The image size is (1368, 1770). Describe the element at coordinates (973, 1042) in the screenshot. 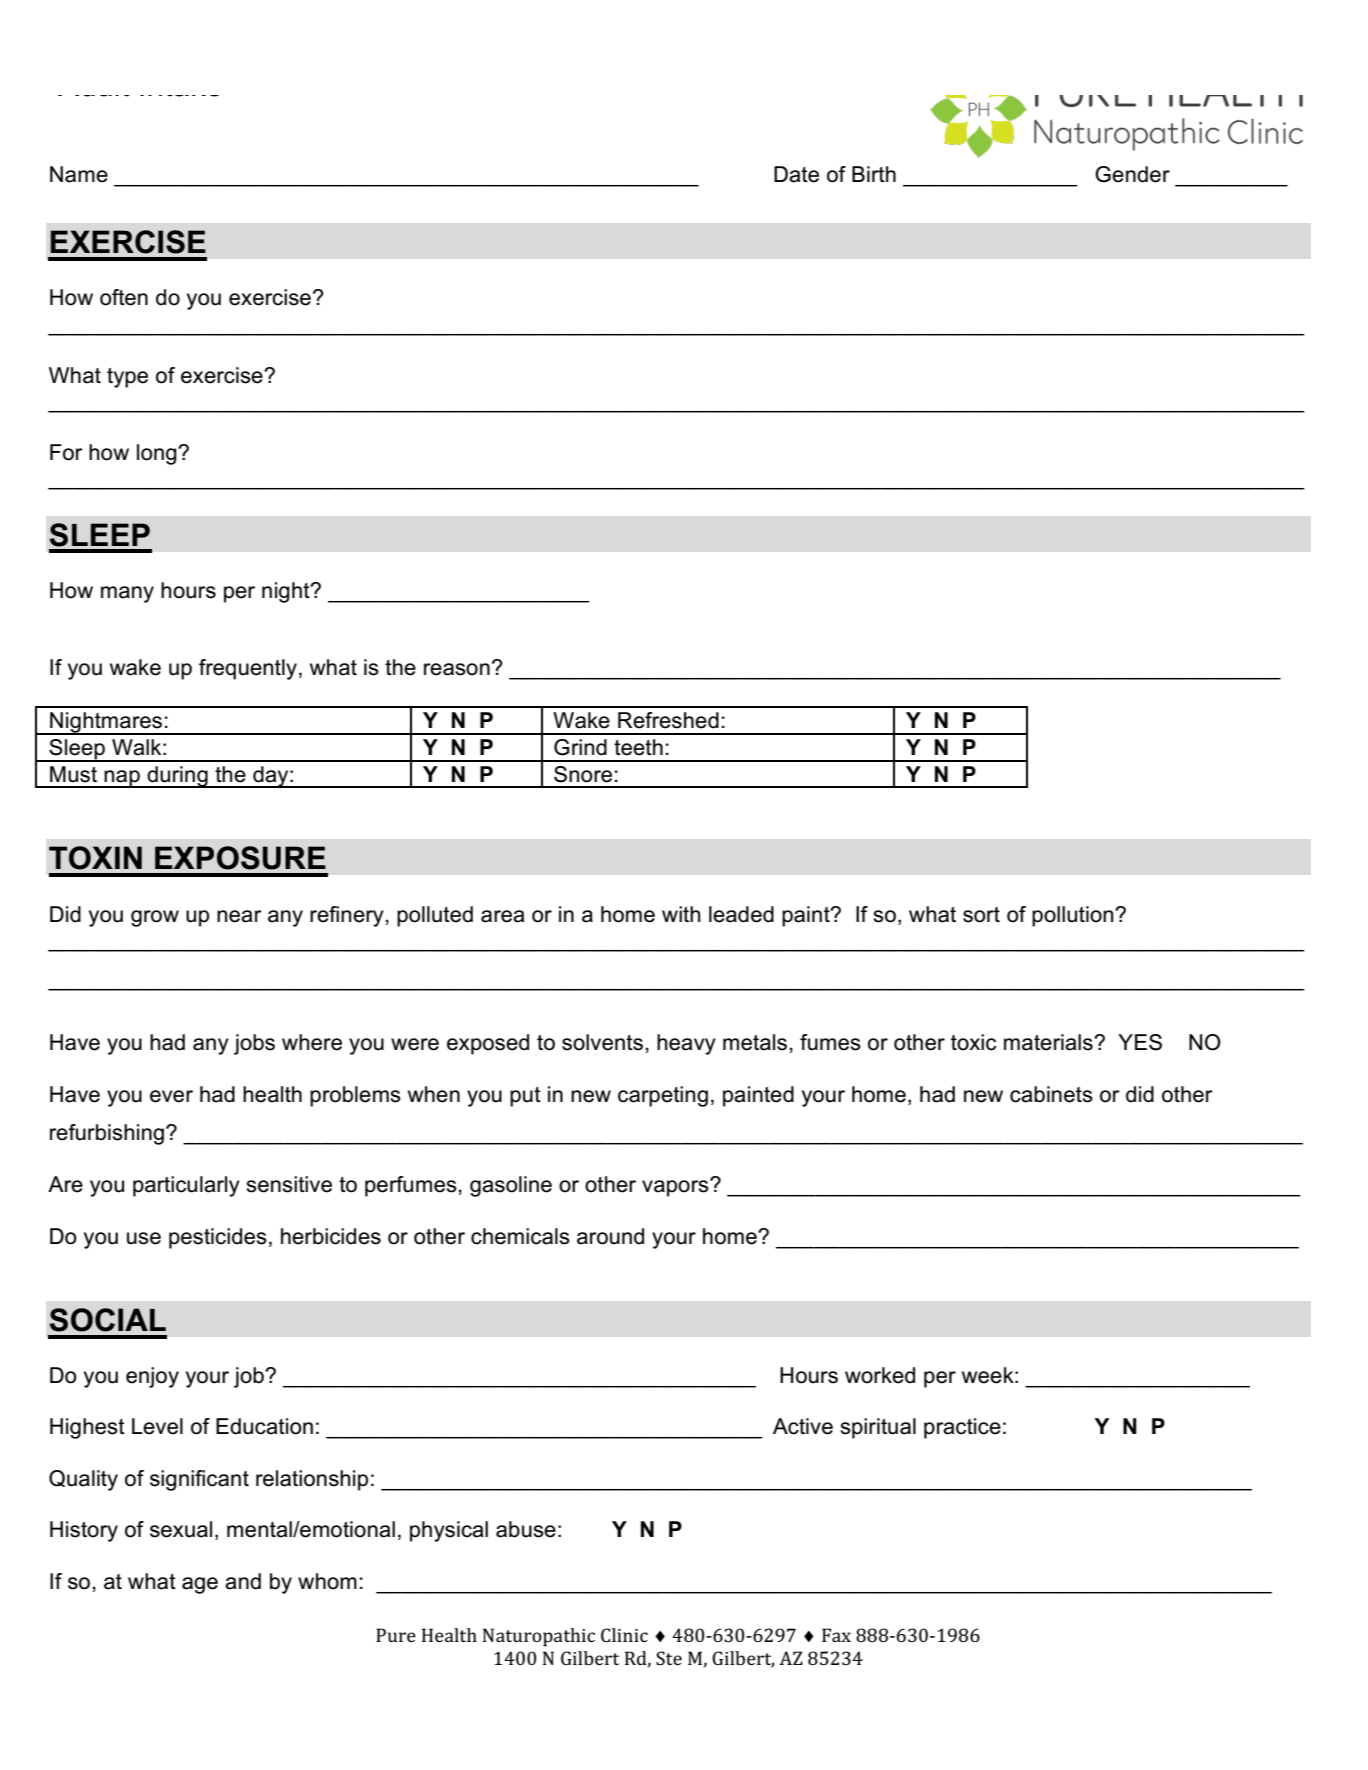

I see `toxic` at that location.
